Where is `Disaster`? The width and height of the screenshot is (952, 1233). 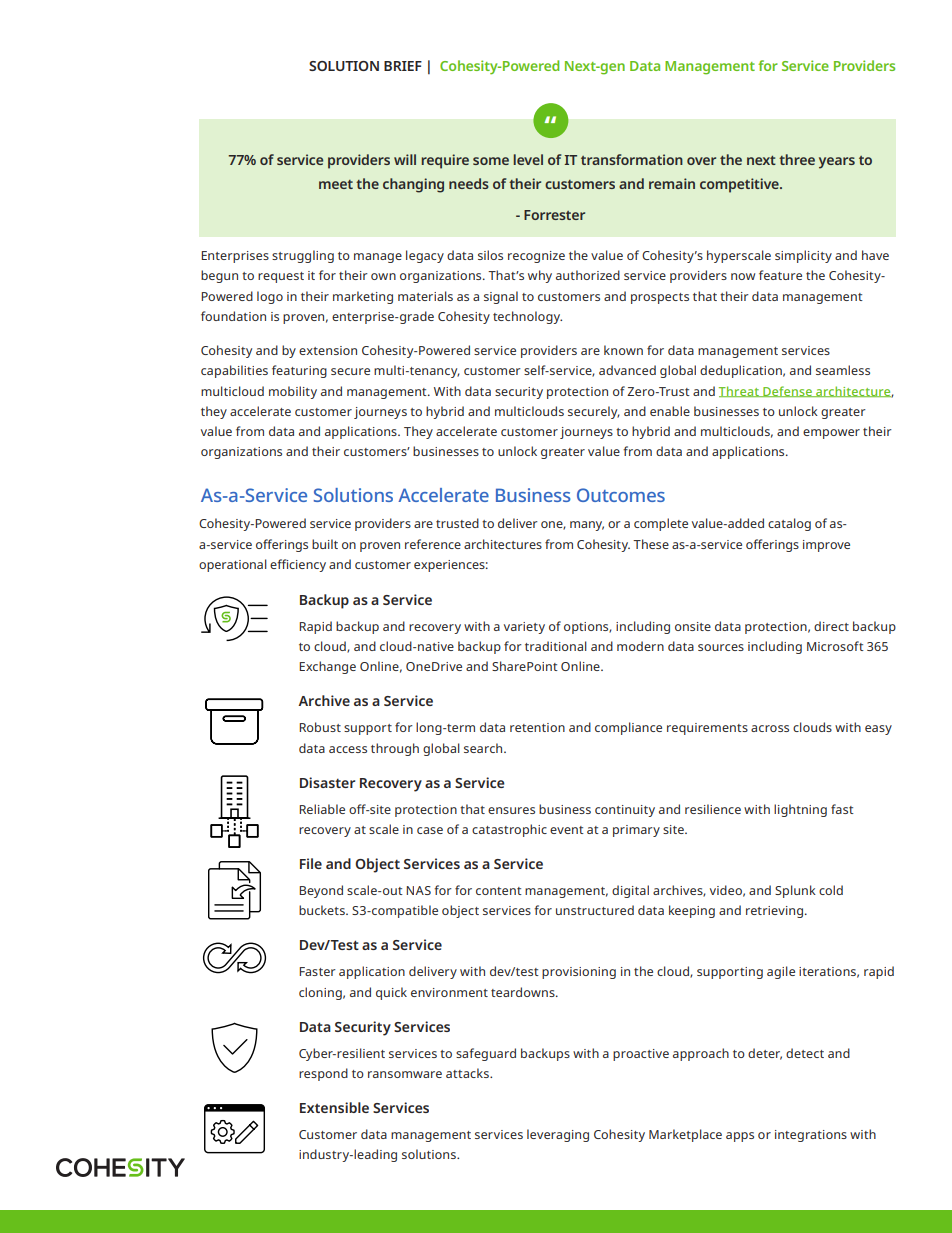 Disaster is located at coordinates (327, 782).
